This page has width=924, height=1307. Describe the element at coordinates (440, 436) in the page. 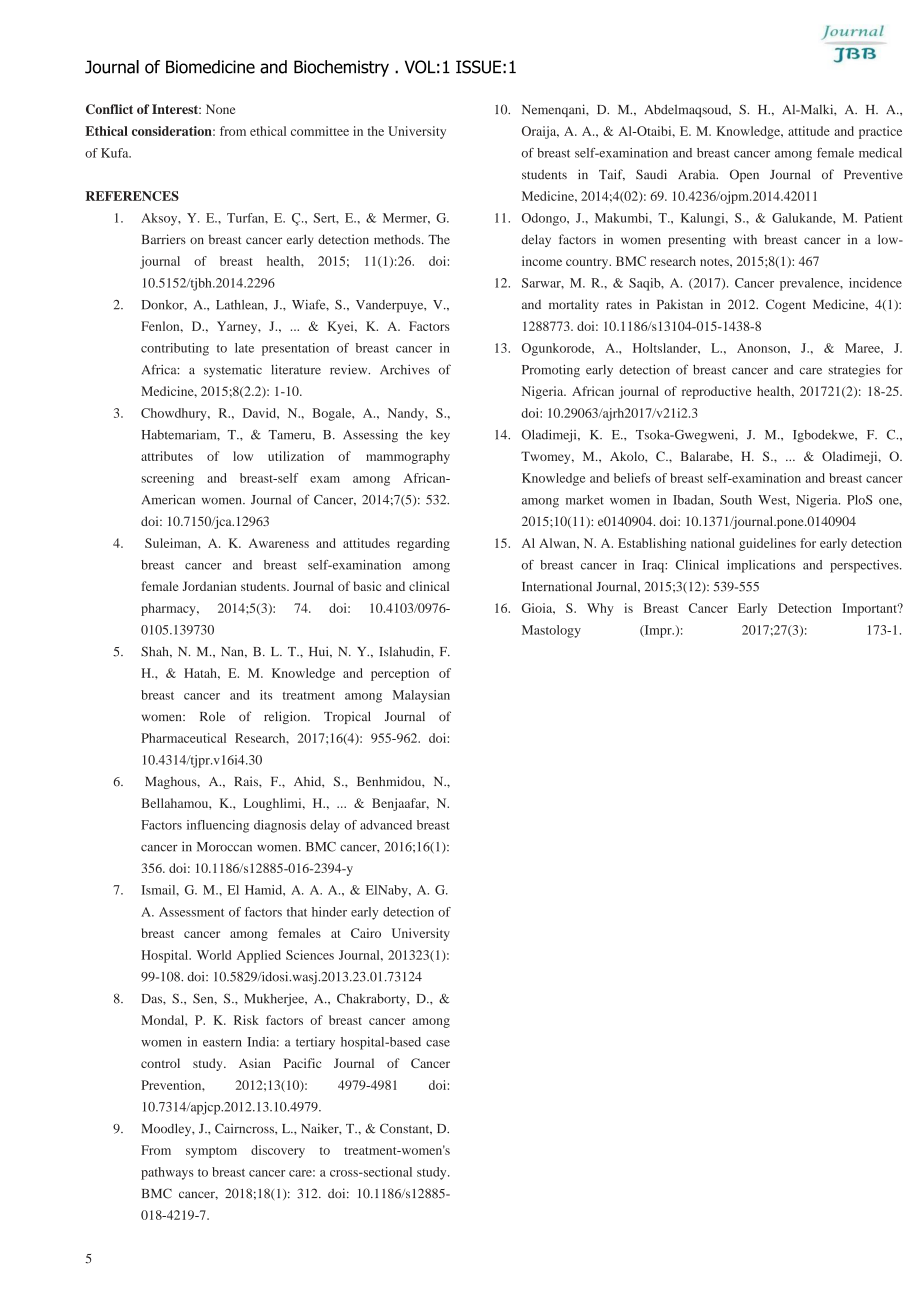

I see `key` at that location.
